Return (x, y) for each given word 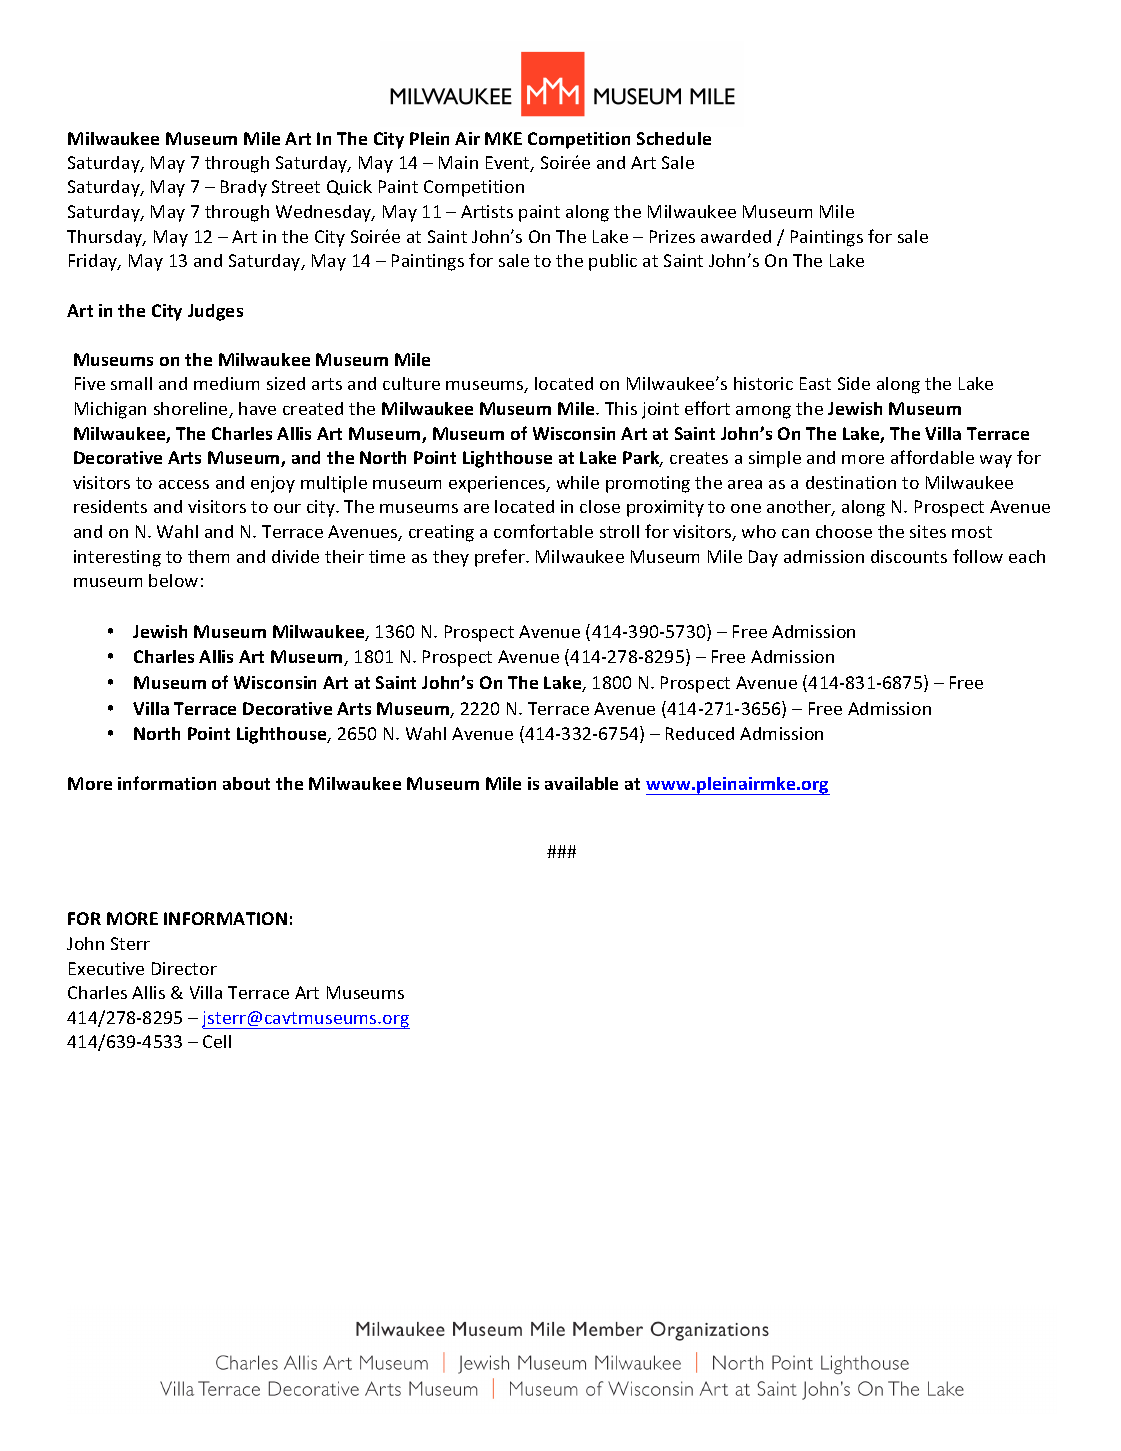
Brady (244, 188)
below (173, 580)
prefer (501, 558)
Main (458, 162)
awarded (736, 236)
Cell (217, 1041)
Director (184, 968)
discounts (909, 556)
